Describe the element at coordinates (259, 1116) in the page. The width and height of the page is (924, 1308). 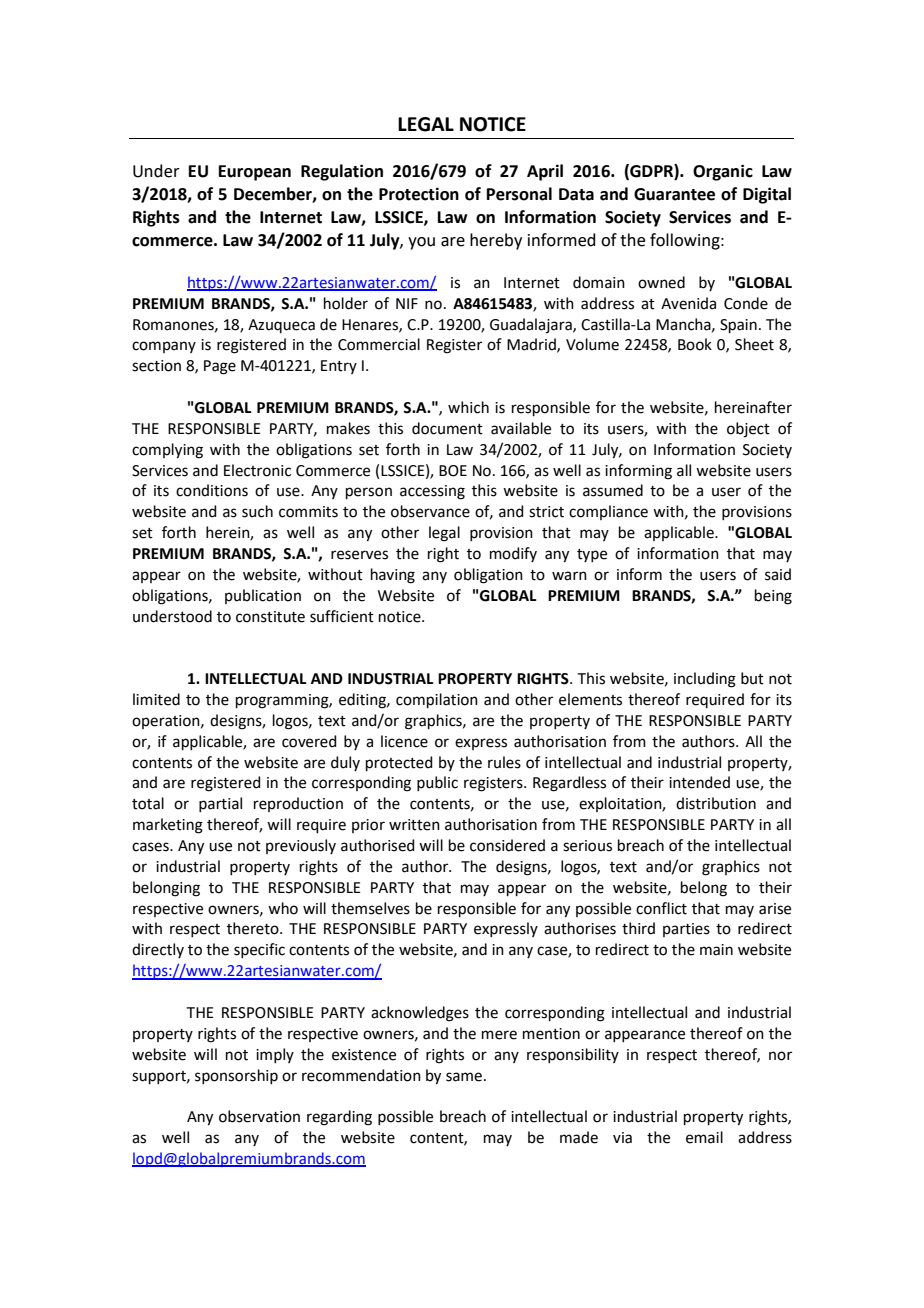
I see `observation` at that location.
